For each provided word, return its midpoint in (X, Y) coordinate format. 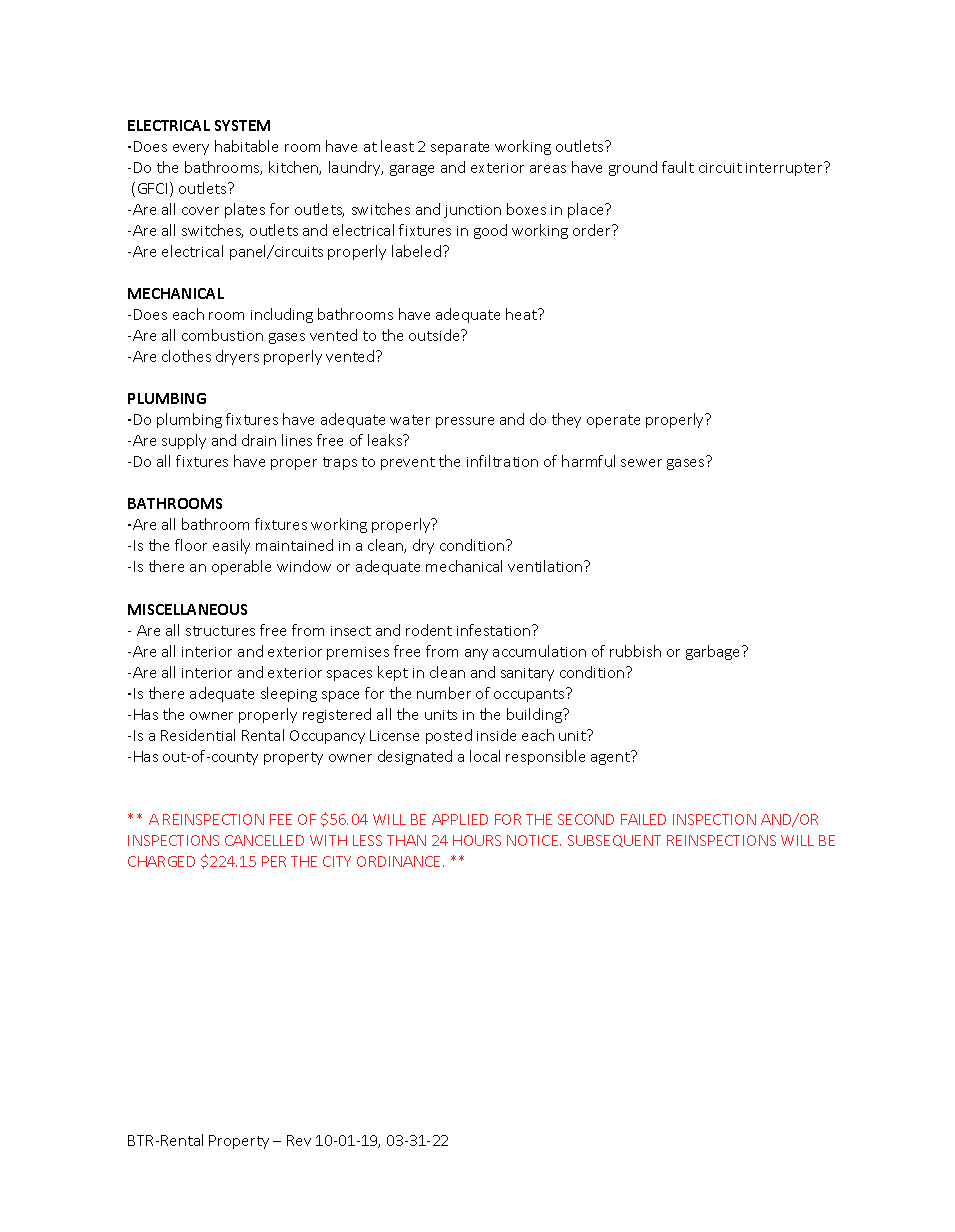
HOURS (477, 840)
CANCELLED (264, 840)
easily (231, 546)
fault (678, 167)
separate (460, 148)
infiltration (502, 461)
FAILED (643, 819)
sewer (641, 463)
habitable (246, 146)
